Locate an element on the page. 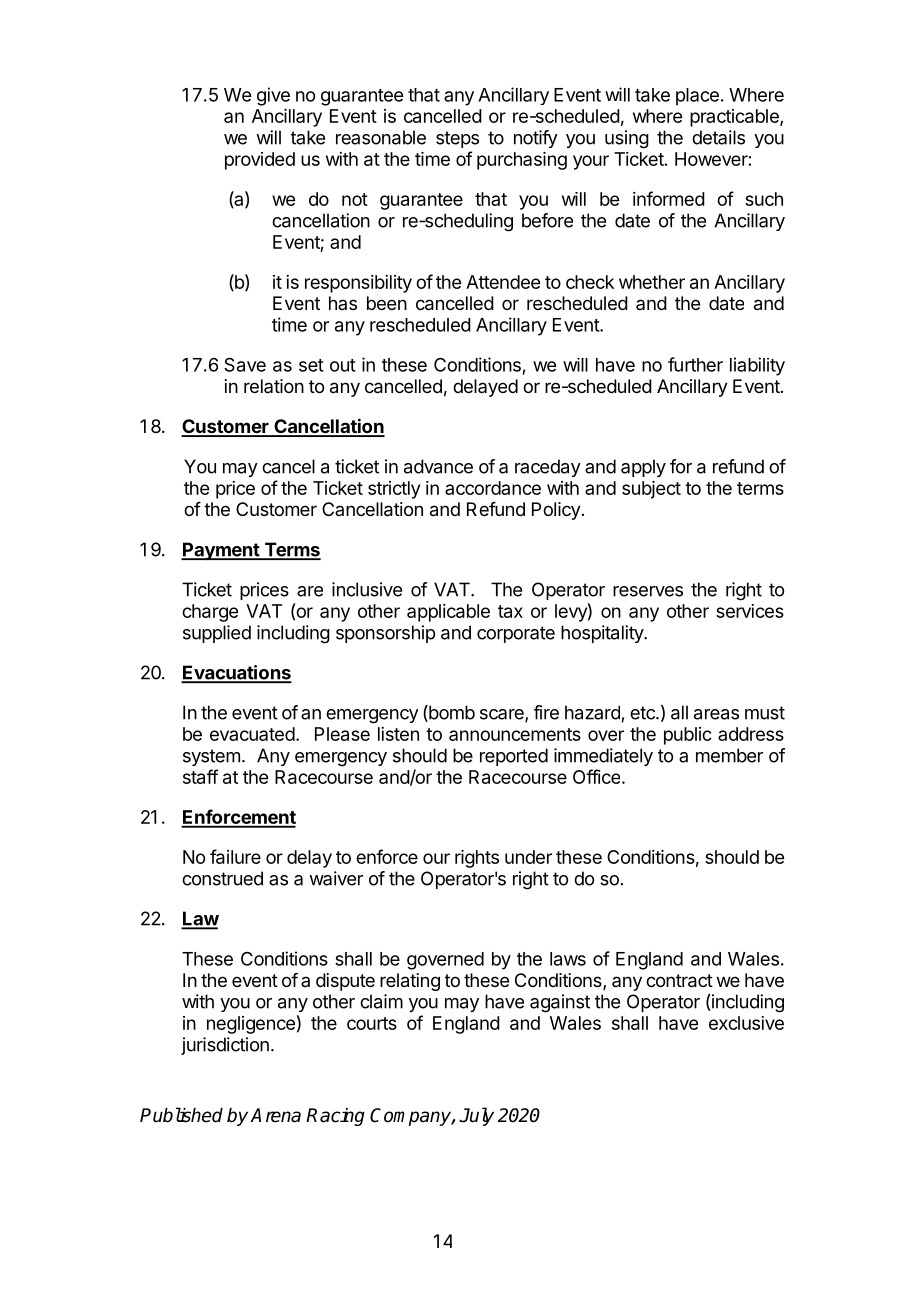  reserves is located at coordinates (648, 591).
